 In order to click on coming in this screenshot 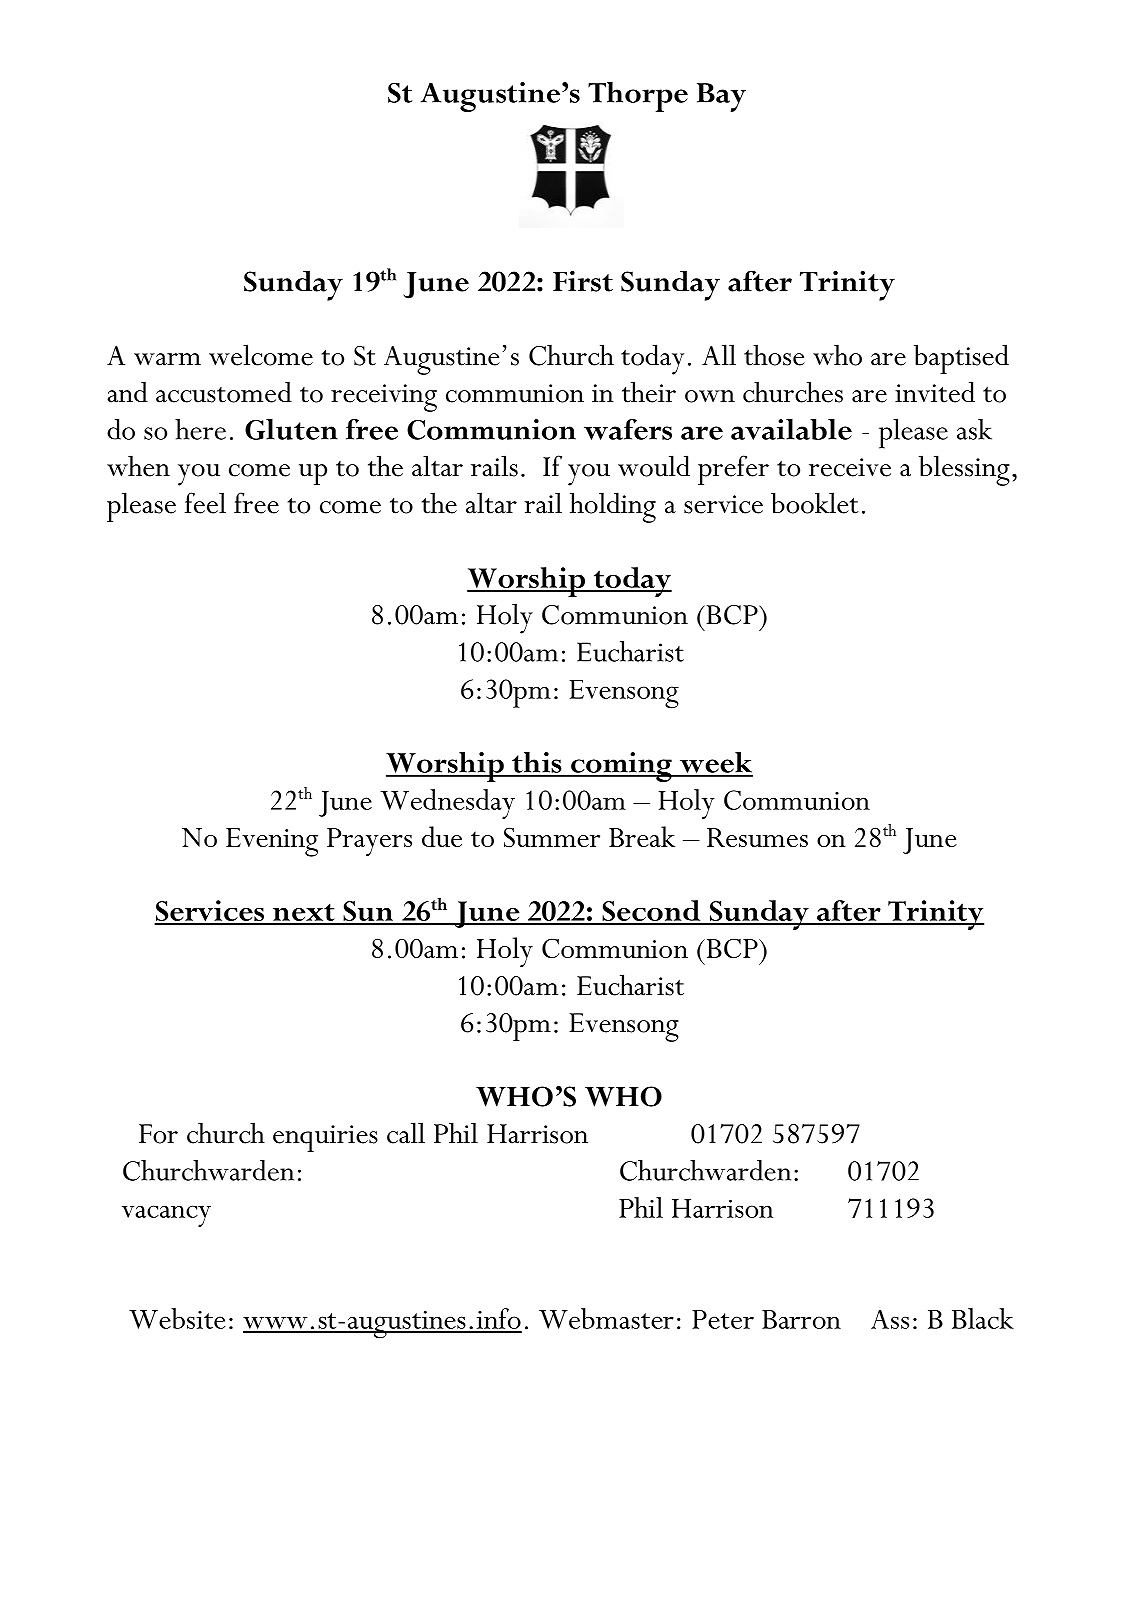, I will do `click(621, 767)`.
